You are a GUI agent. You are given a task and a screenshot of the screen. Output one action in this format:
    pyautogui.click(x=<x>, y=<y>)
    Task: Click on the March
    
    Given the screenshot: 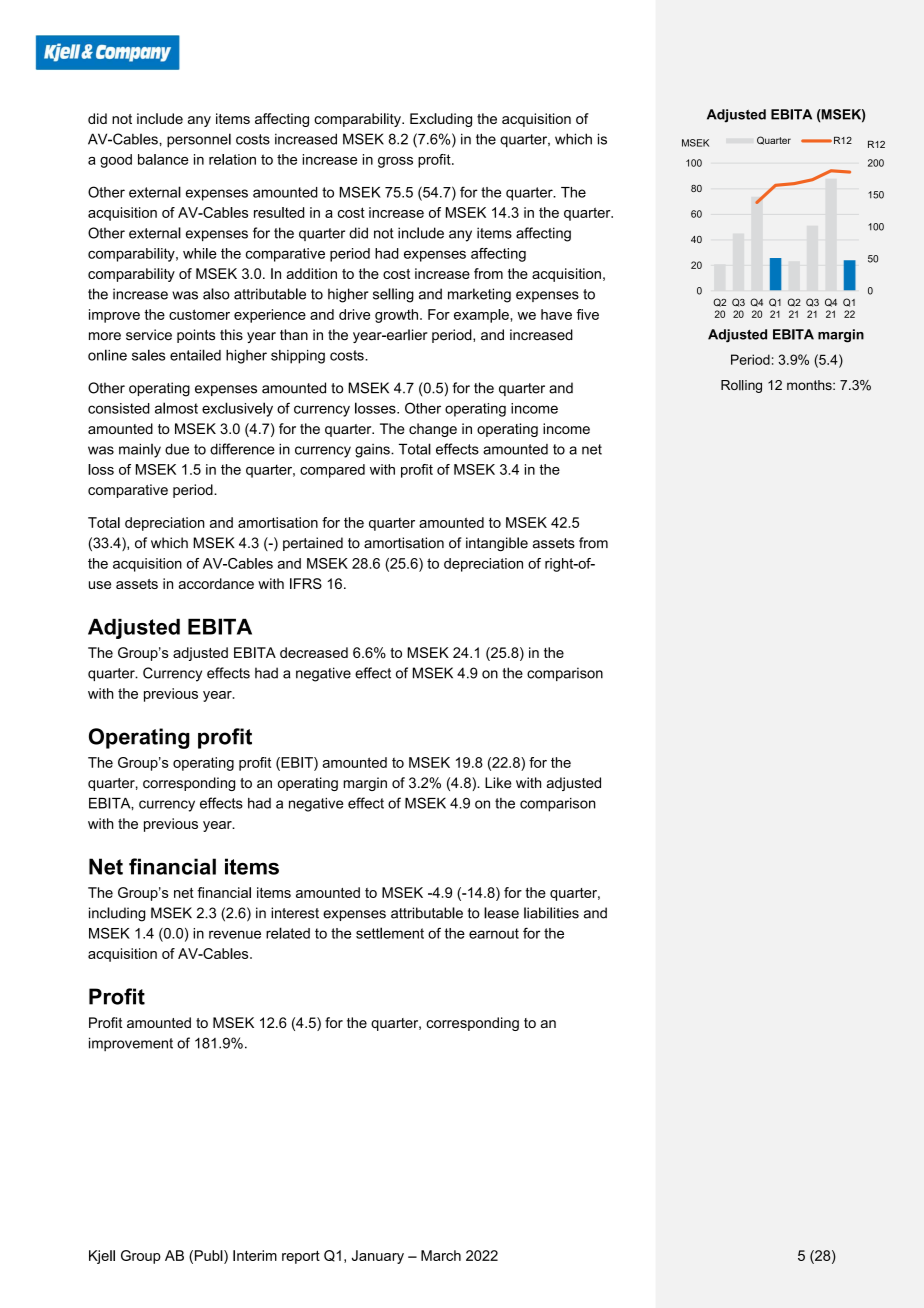 What is the action you would take?
    pyautogui.click(x=441, y=1255)
